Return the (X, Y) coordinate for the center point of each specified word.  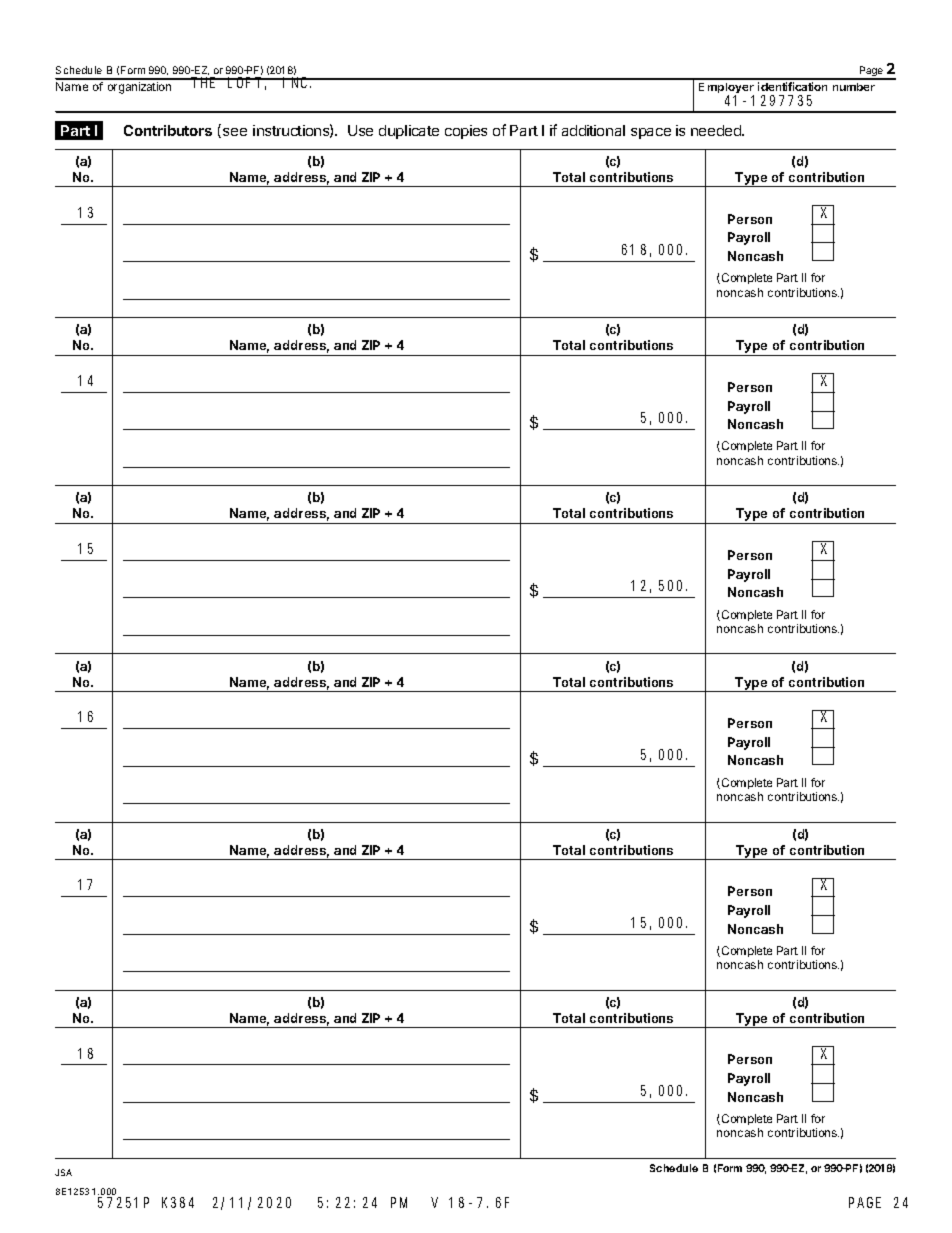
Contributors (168, 130)
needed (717, 130)
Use (360, 130)
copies (466, 132)
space (651, 133)
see (235, 132)
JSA (63, 1172)
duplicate (409, 132)
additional (593, 130)
